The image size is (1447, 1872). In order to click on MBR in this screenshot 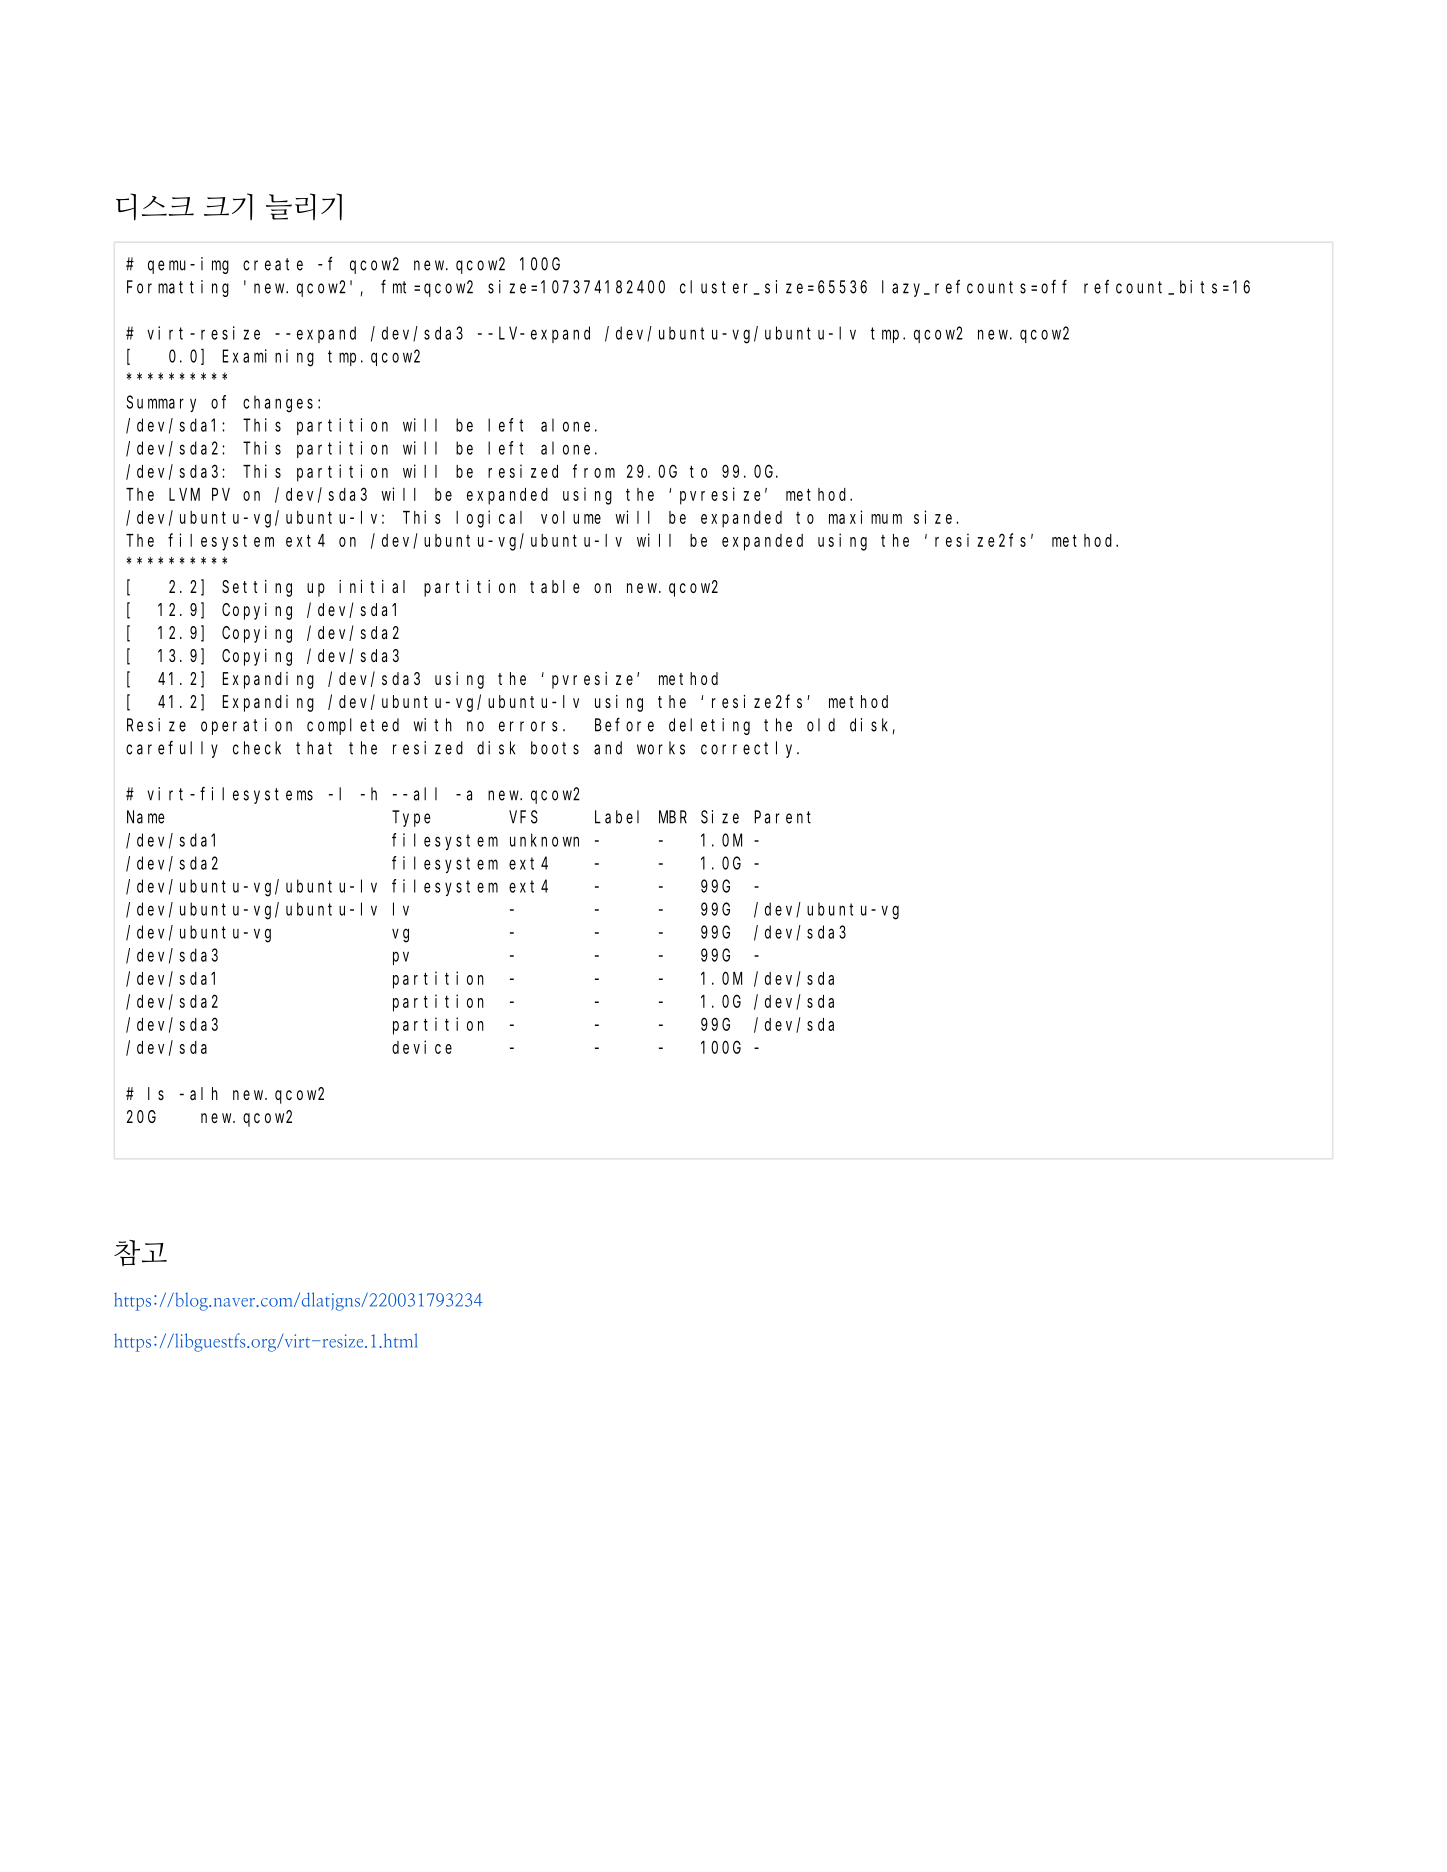, I will do `click(673, 817)`.
